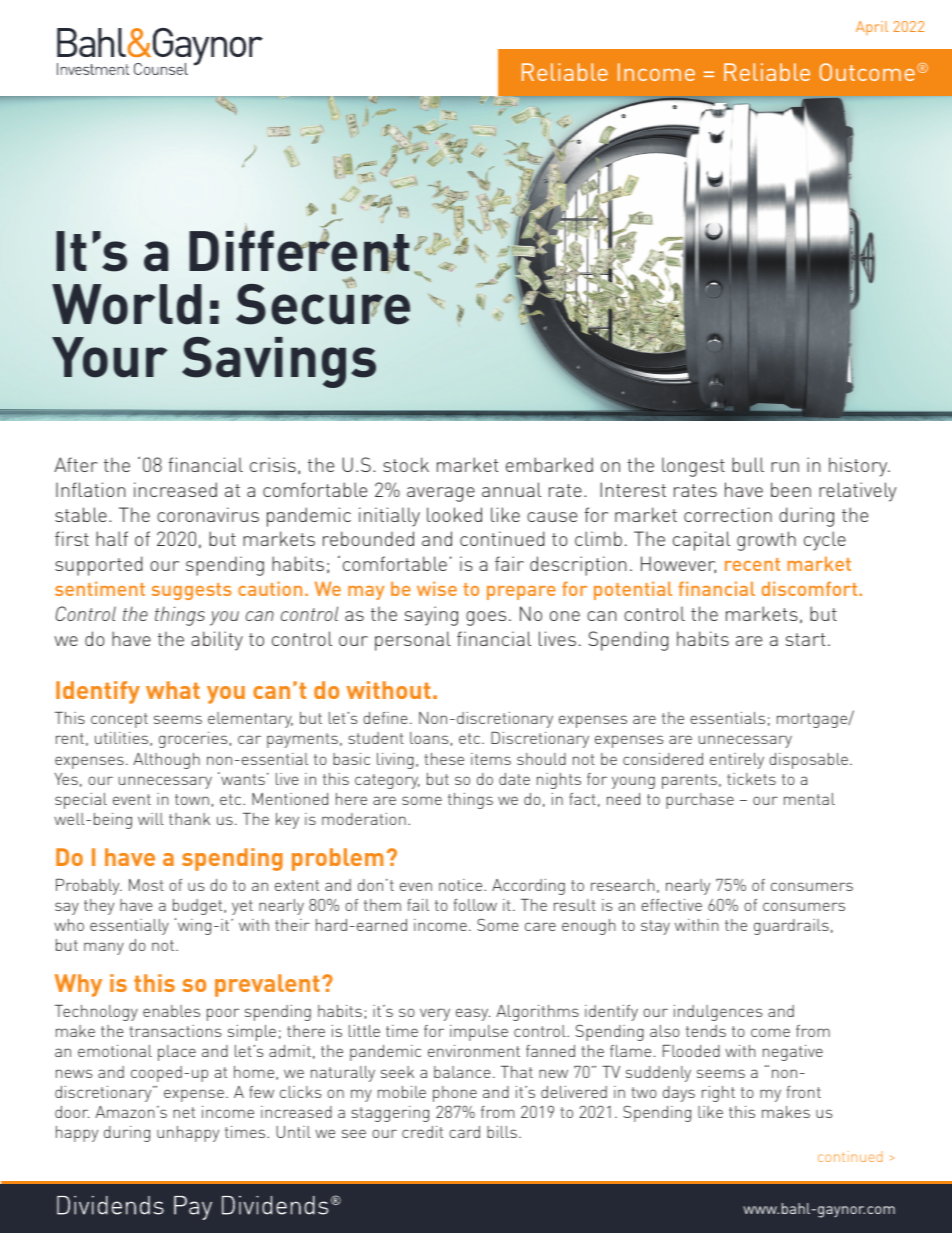 The width and height of the document is (952, 1233). I want to click on World, so click(127, 304).
